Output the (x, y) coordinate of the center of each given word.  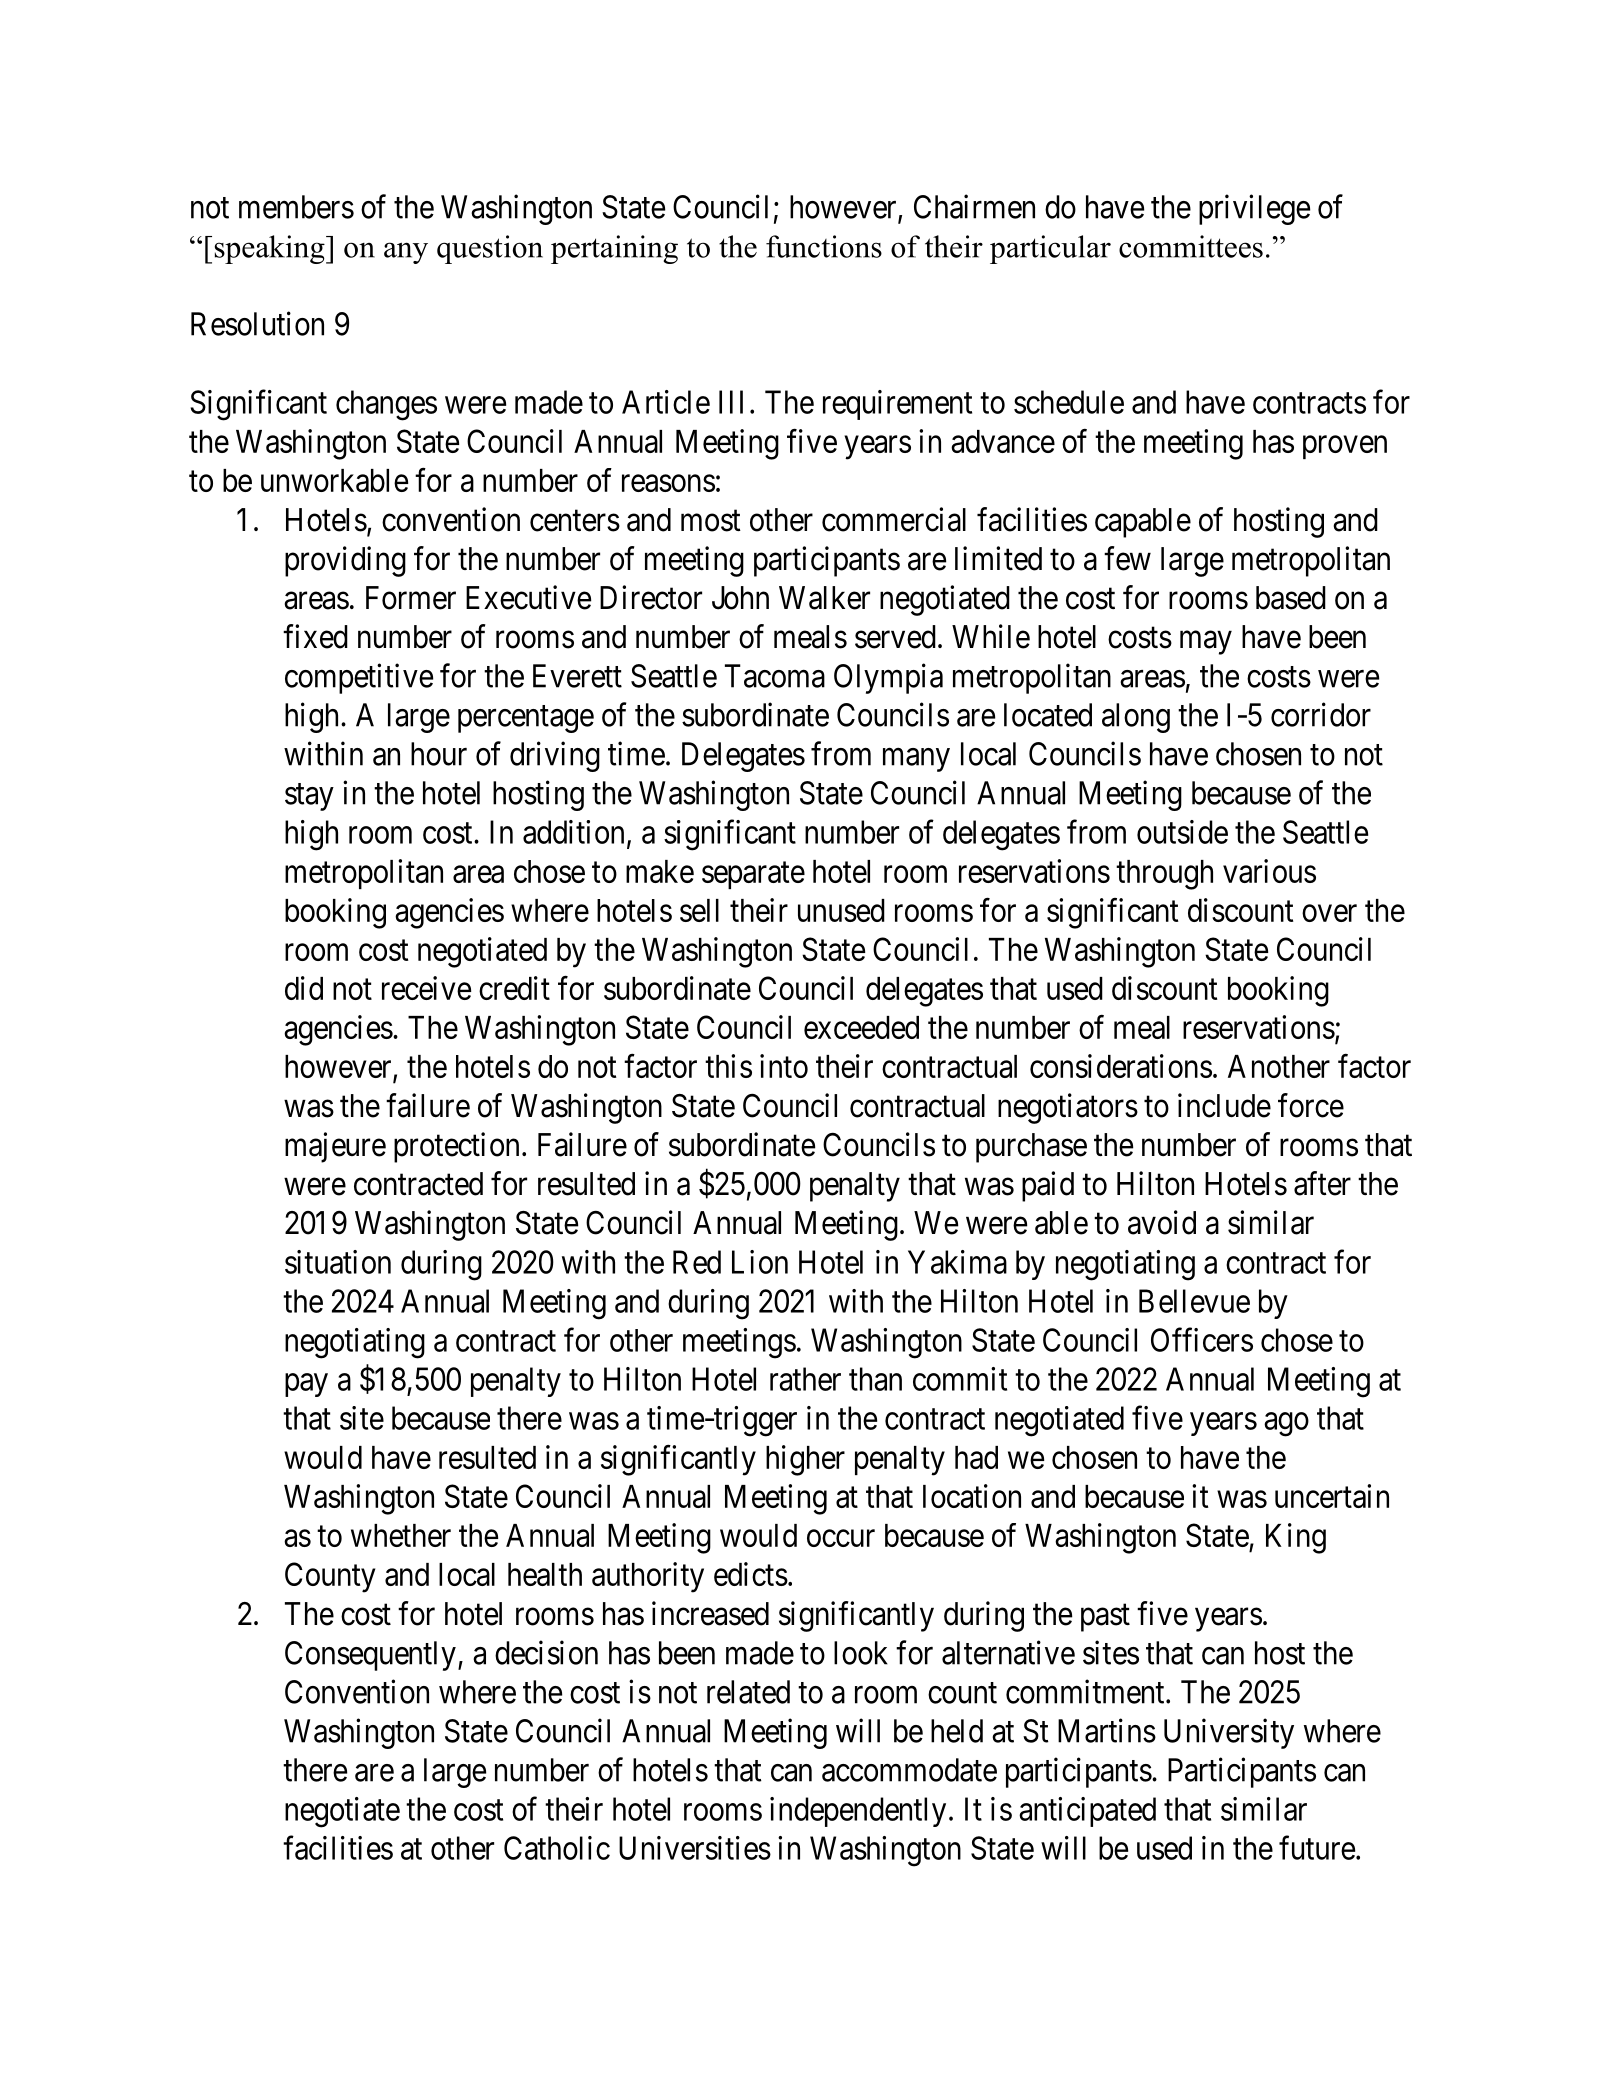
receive (426, 988)
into (784, 1066)
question (490, 249)
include (1224, 1105)
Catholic (557, 1848)
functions (824, 246)
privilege (1254, 209)
